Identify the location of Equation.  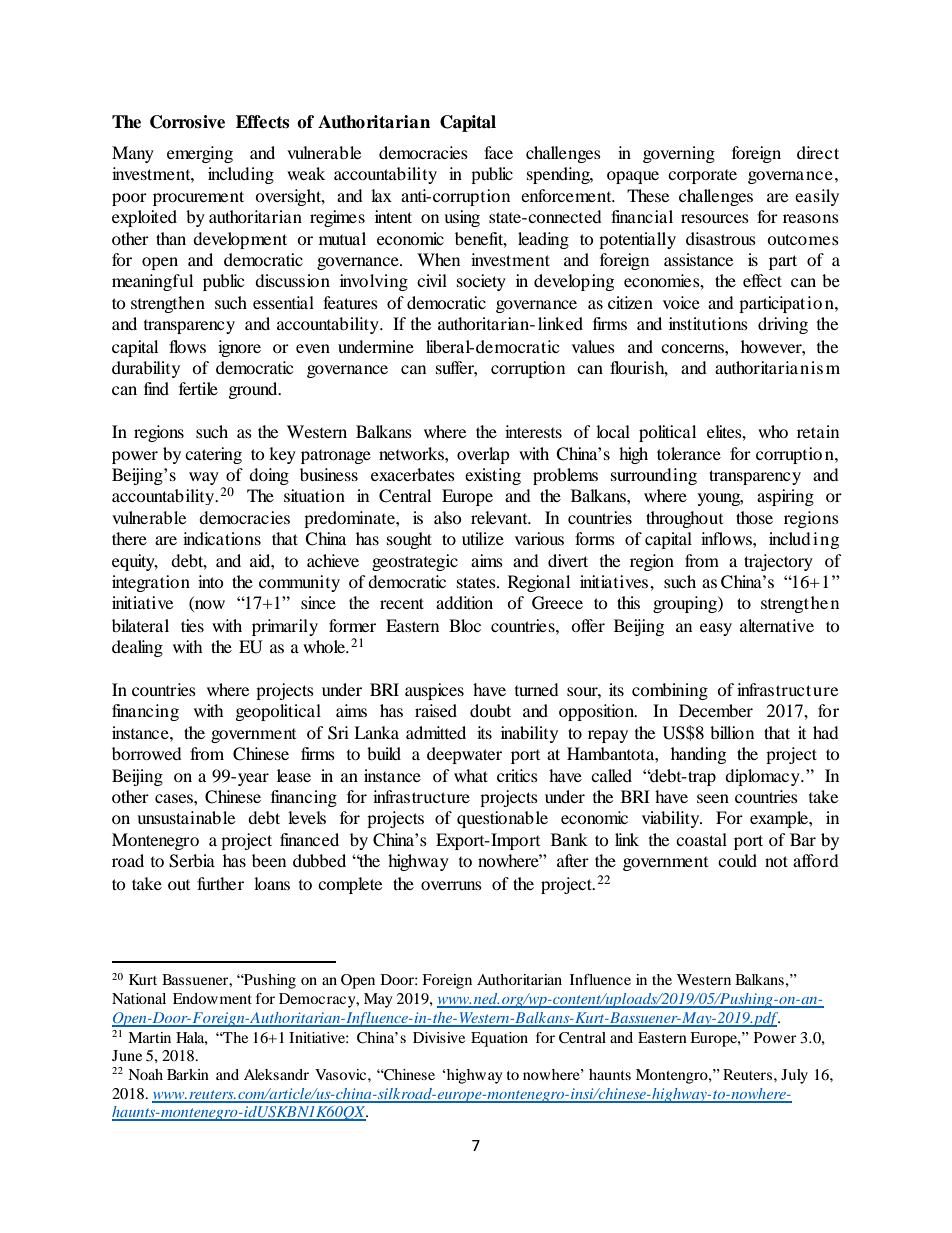
(499, 1039).
